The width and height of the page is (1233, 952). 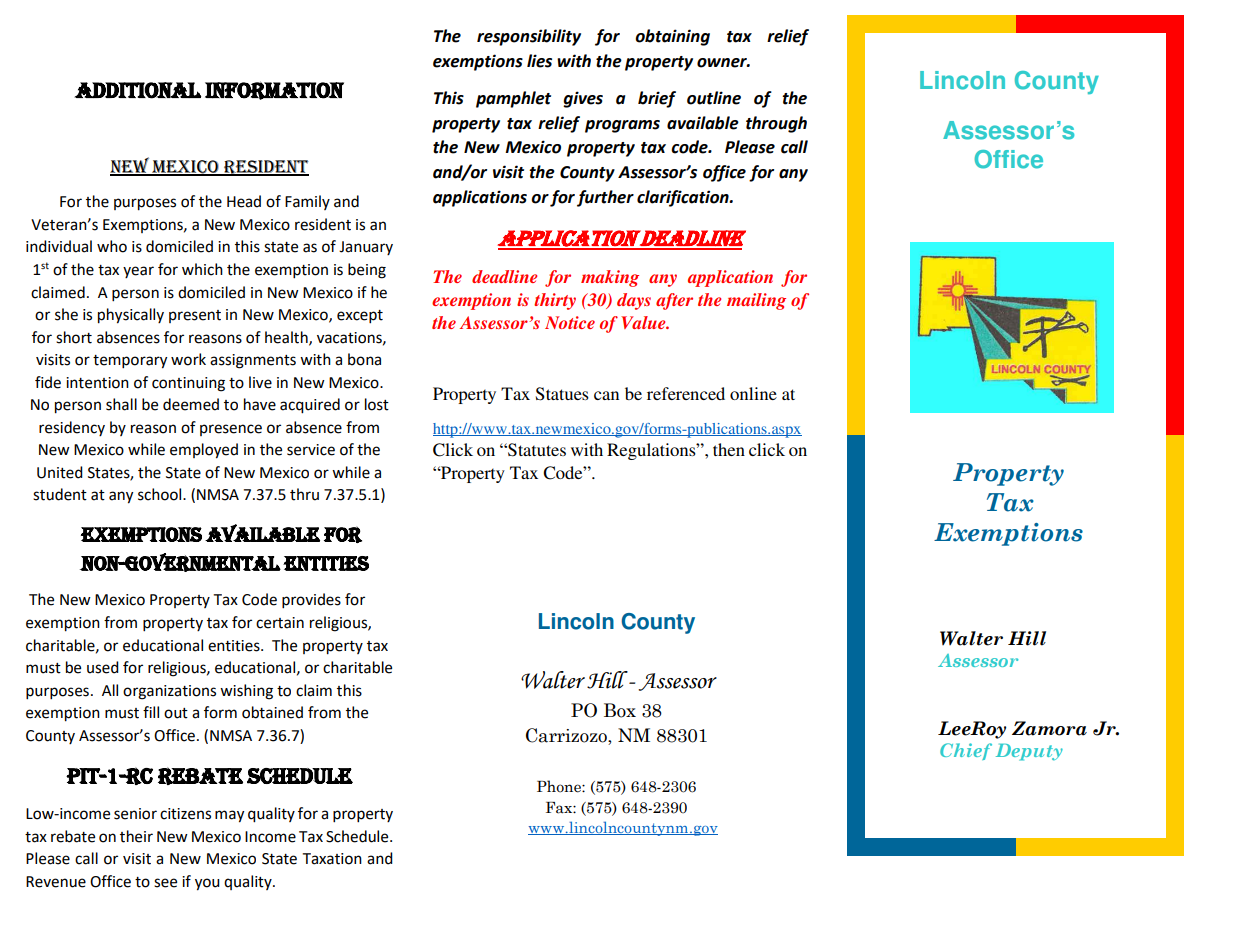 What do you see at coordinates (560, 786) in the page?
I see `Phone` at bounding box center [560, 786].
